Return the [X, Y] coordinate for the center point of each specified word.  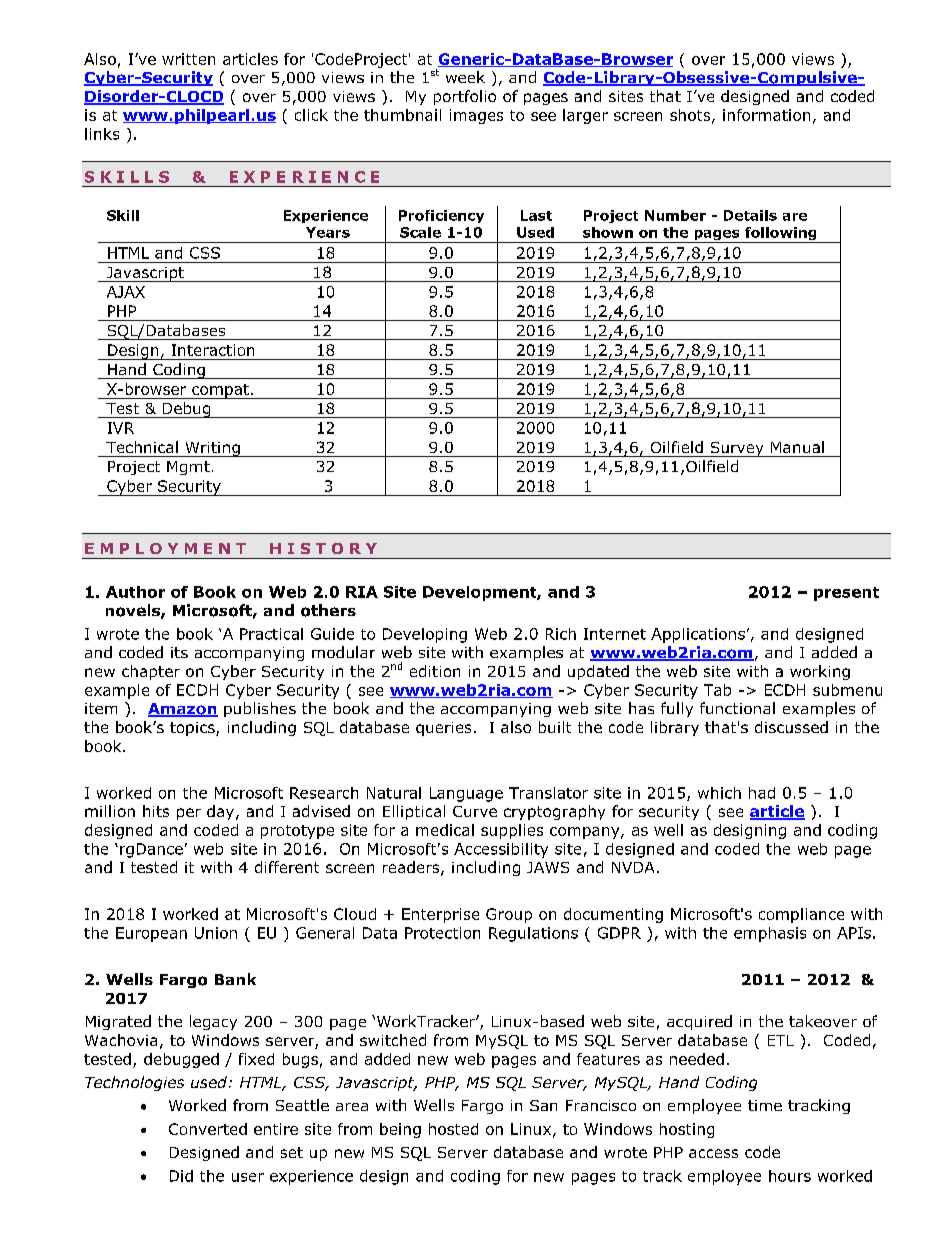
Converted [208, 1129]
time [765, 1105]
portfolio [465, 97]
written [188, 59]
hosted [453, 1129]
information [766, 115]
